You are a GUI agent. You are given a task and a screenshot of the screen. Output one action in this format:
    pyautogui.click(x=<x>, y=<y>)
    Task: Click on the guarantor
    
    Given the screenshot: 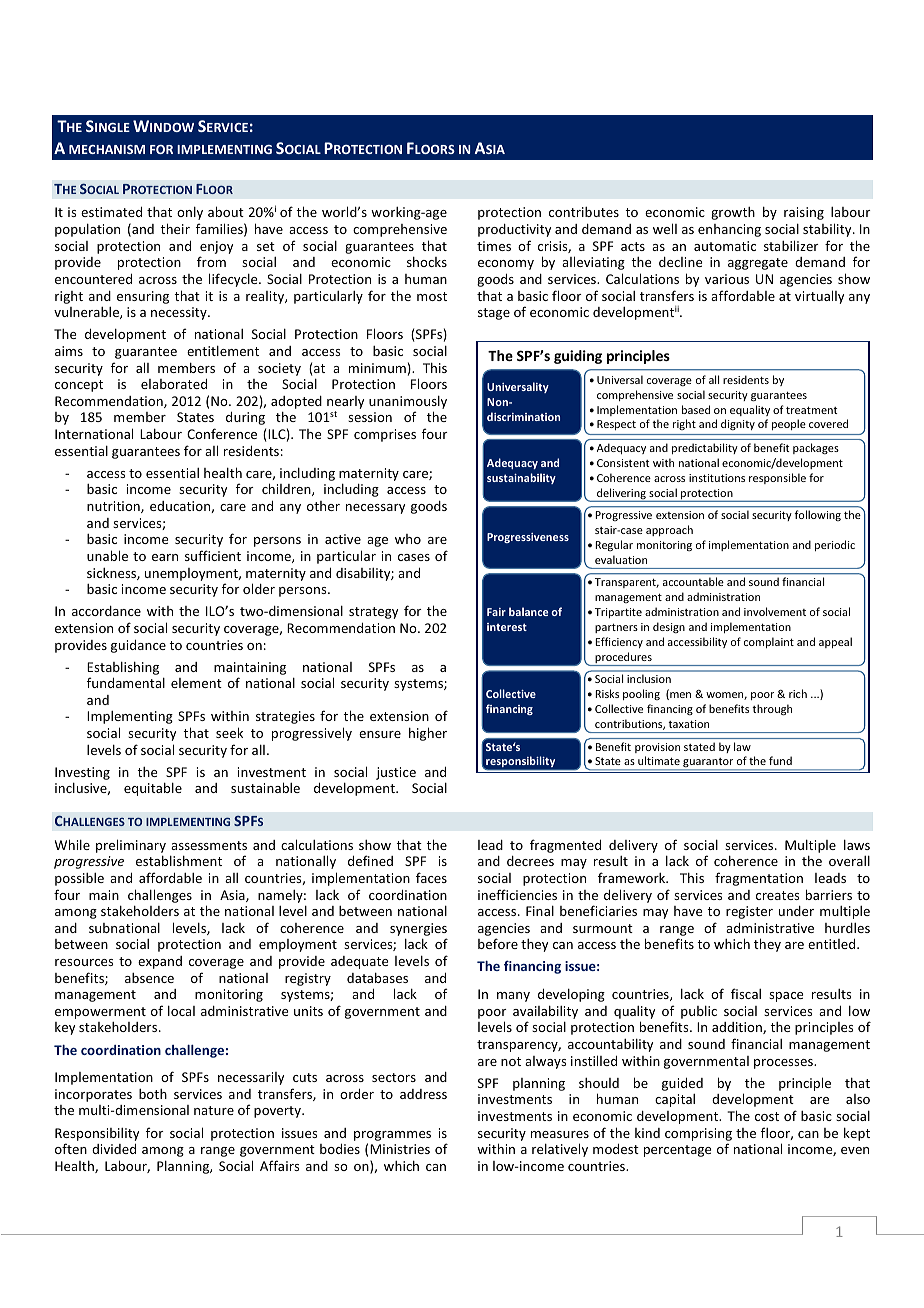 What is the action you would take?
    pyautogui.click(x=708, y=764)
